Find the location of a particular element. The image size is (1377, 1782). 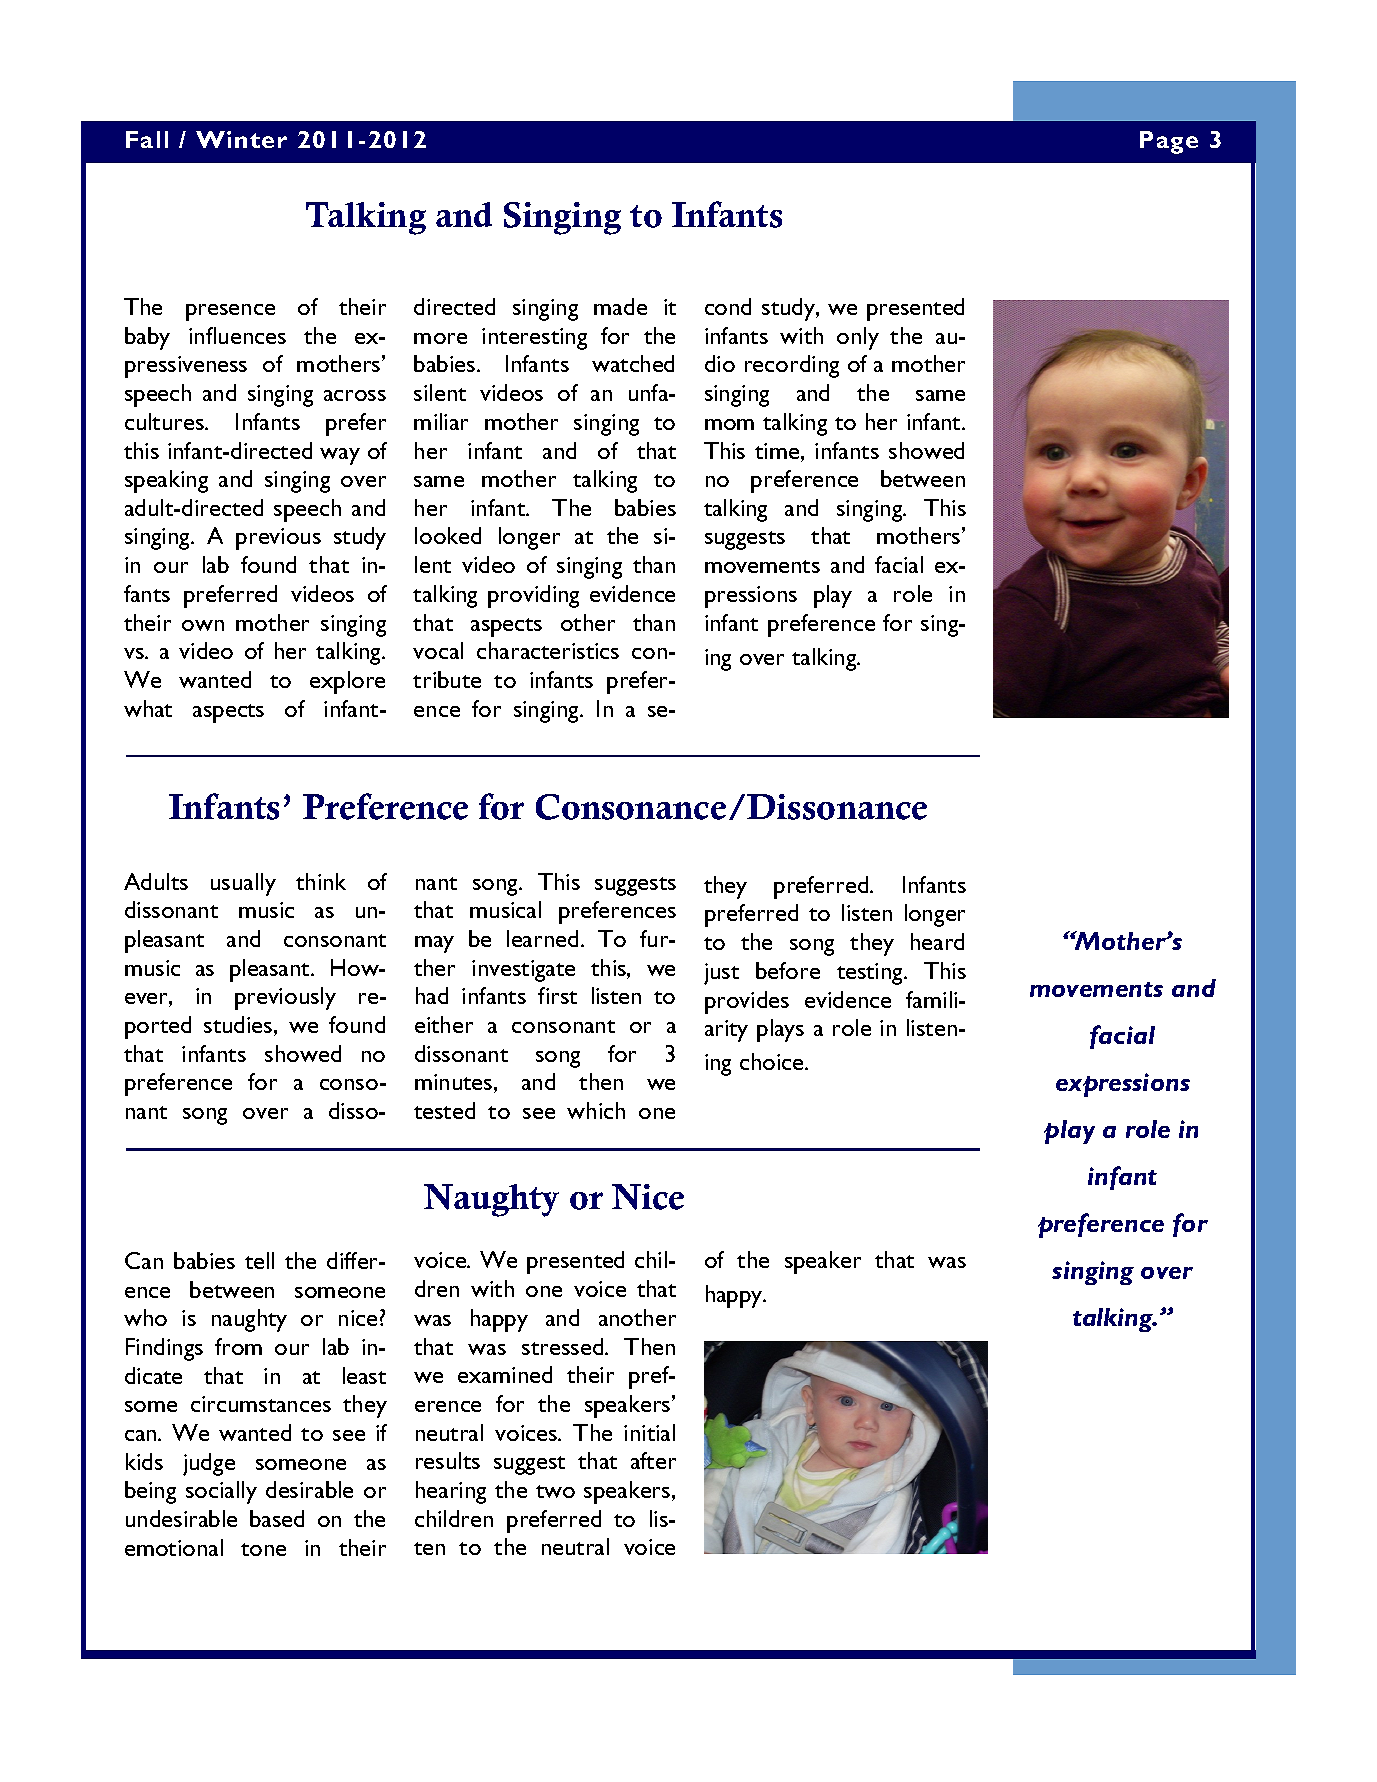

characteristics is located at coordinates (548, 650).
